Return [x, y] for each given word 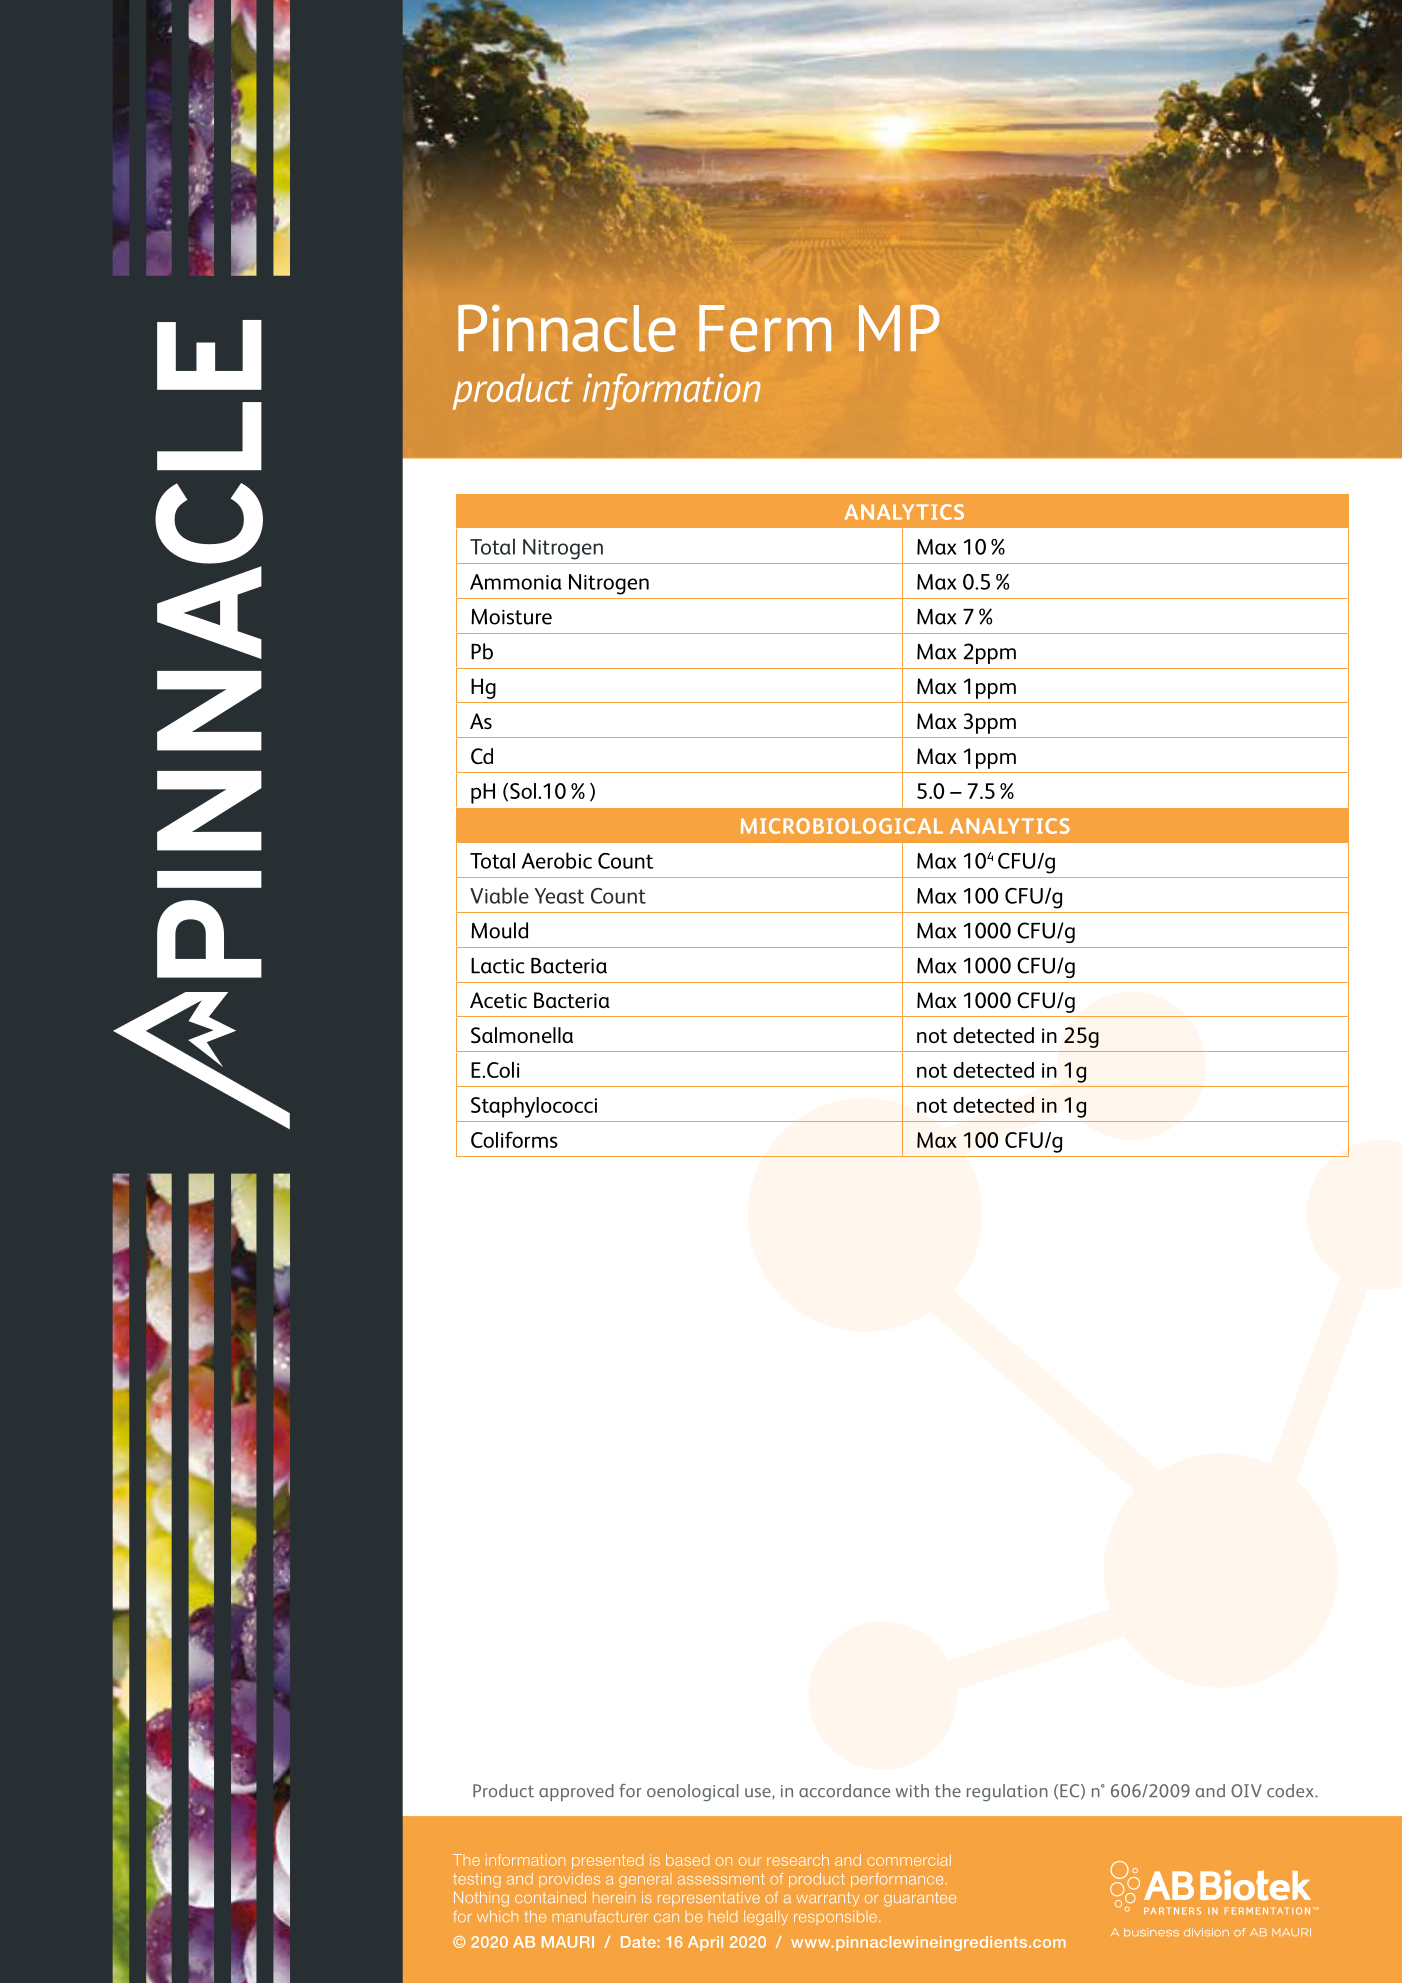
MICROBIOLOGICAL [842, 826]
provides [569, 1880]
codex [1291, 1791]
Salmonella [522, 1035]
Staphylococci [534, 1107]
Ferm [765, 328]
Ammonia [516, 582]
